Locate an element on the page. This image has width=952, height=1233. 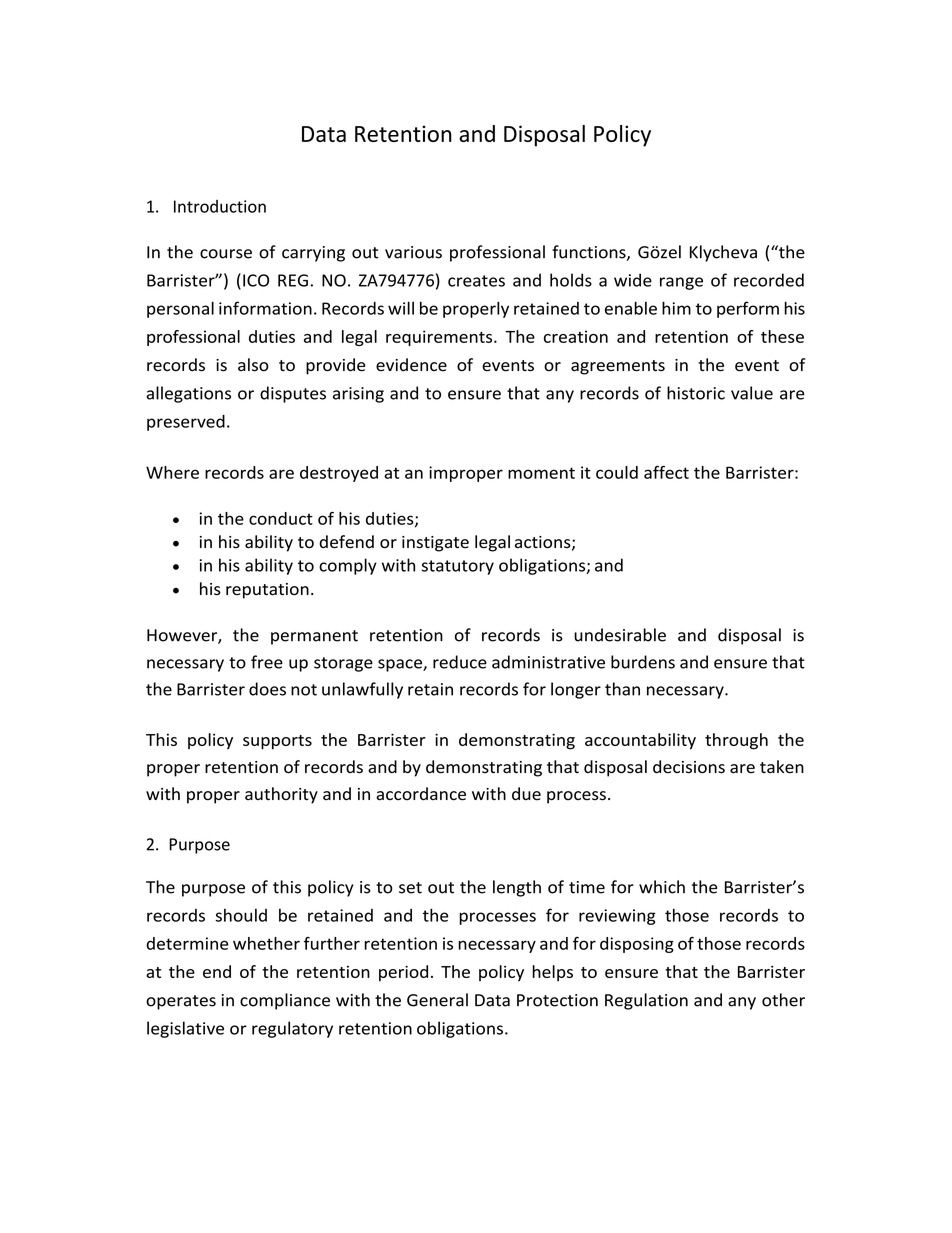
compliance is located at coordinates (285, 1001).
